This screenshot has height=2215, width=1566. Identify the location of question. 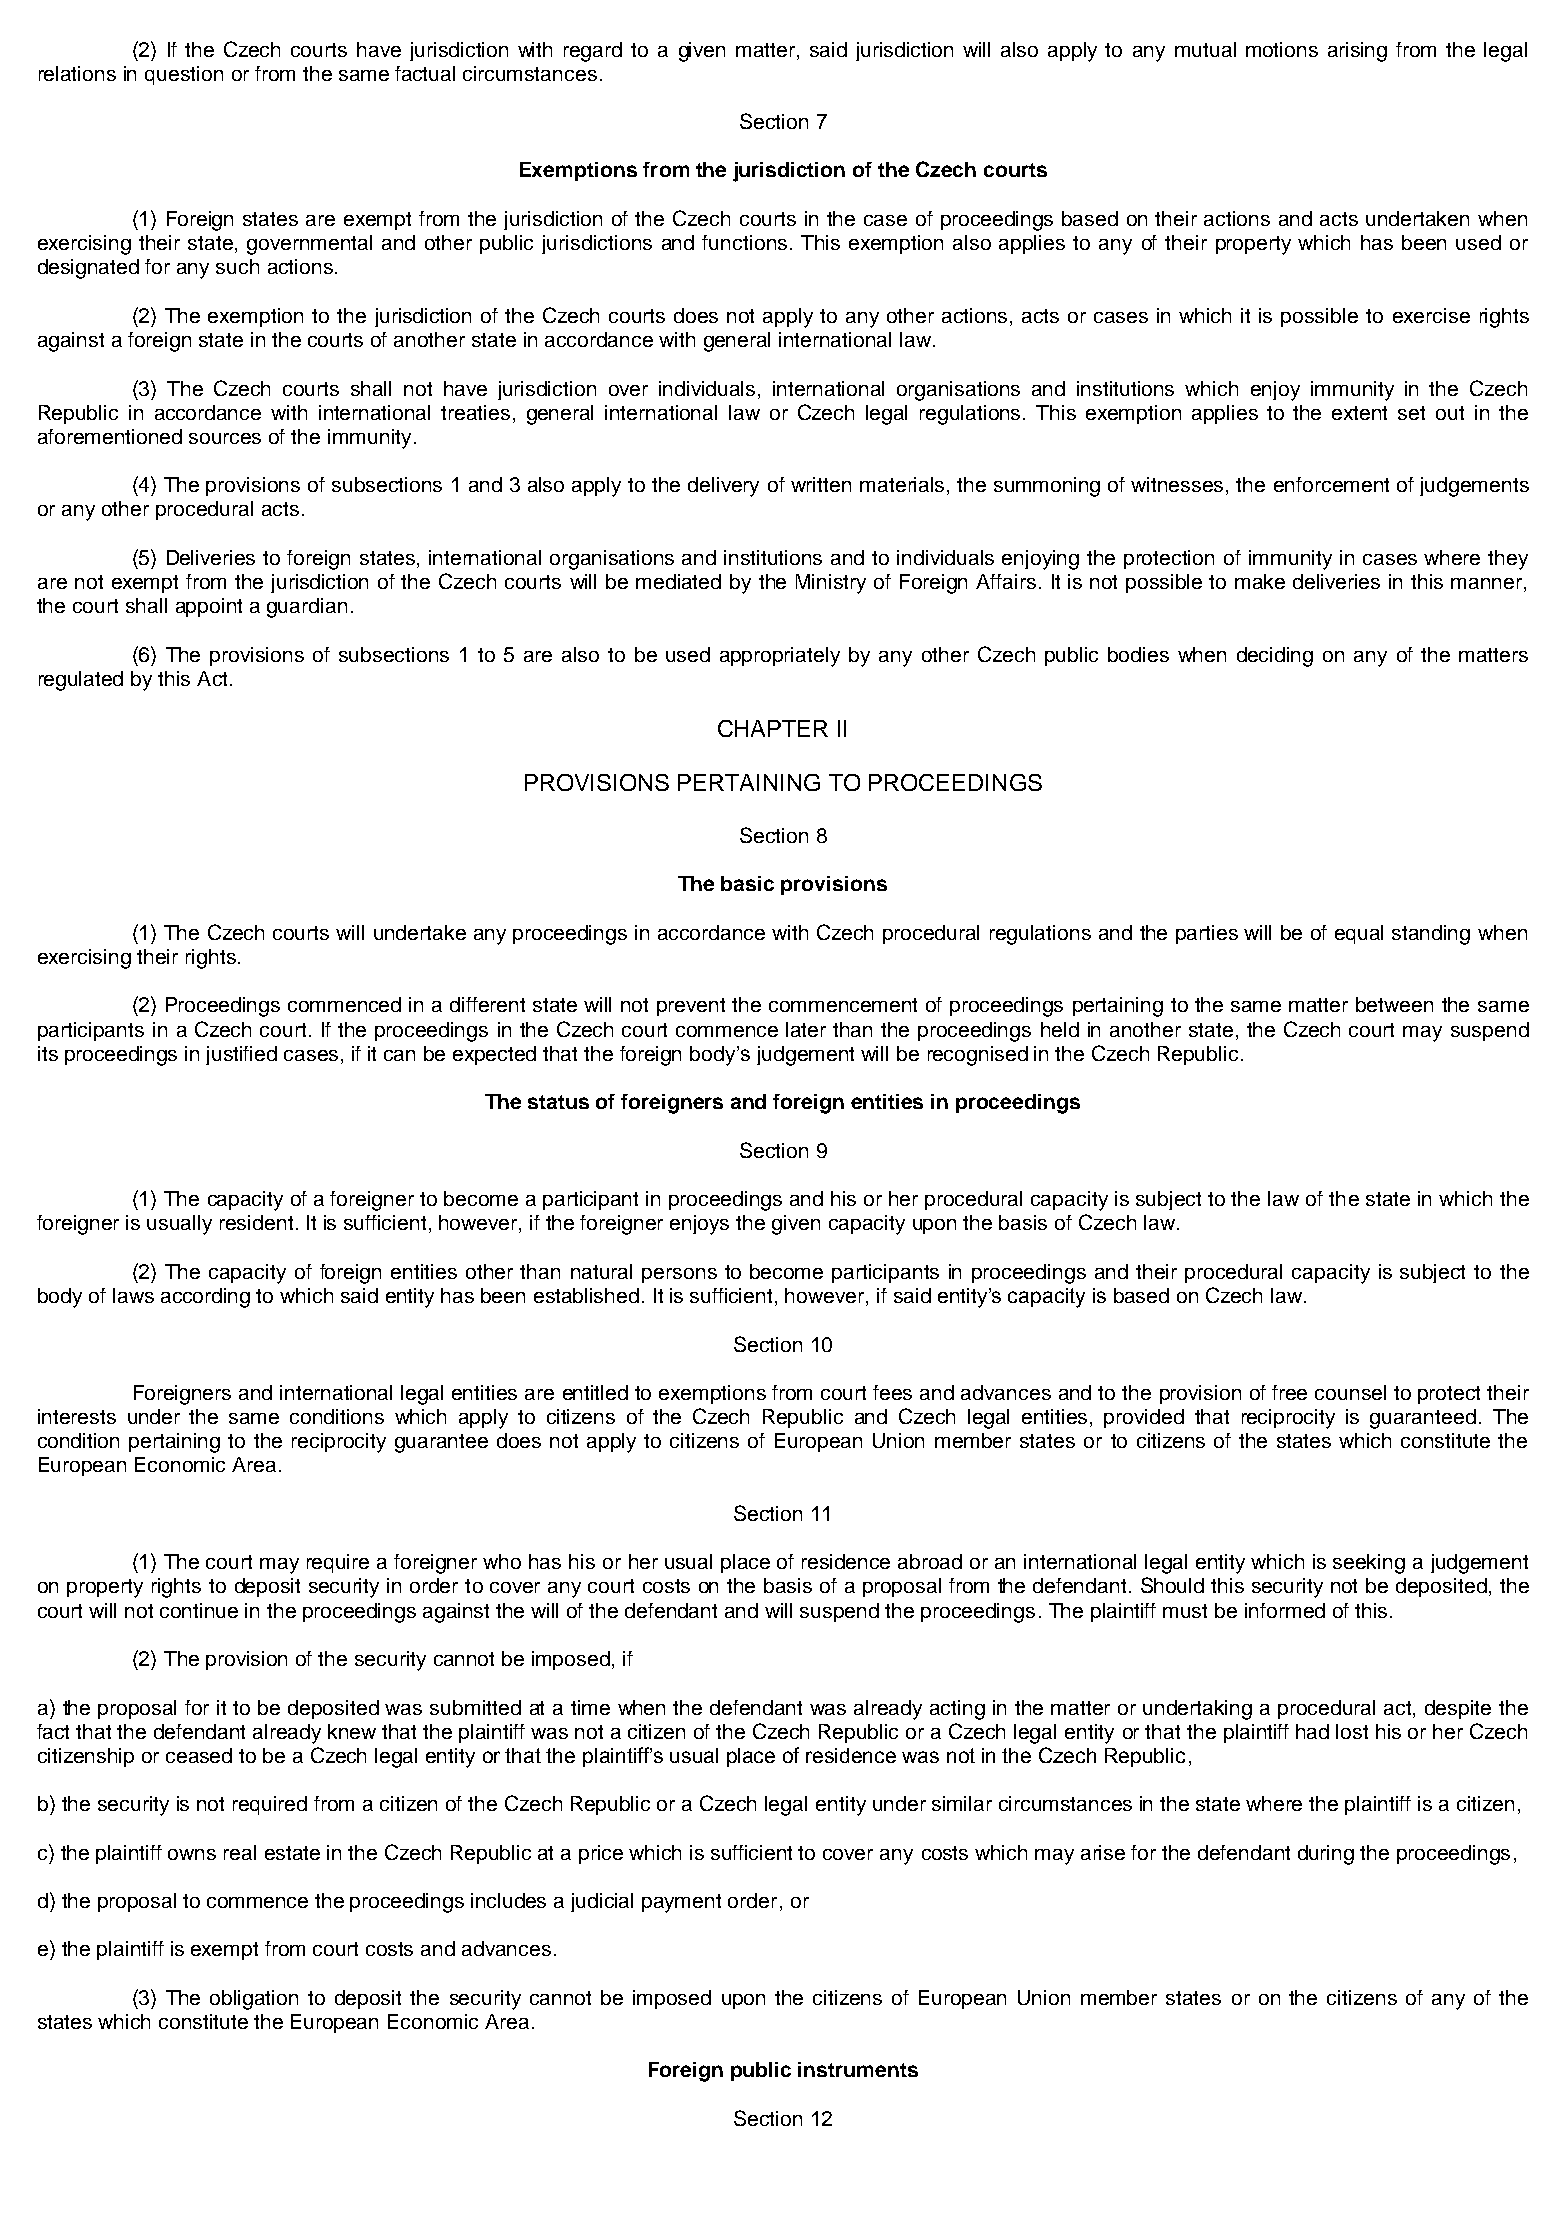
(184, 75).
